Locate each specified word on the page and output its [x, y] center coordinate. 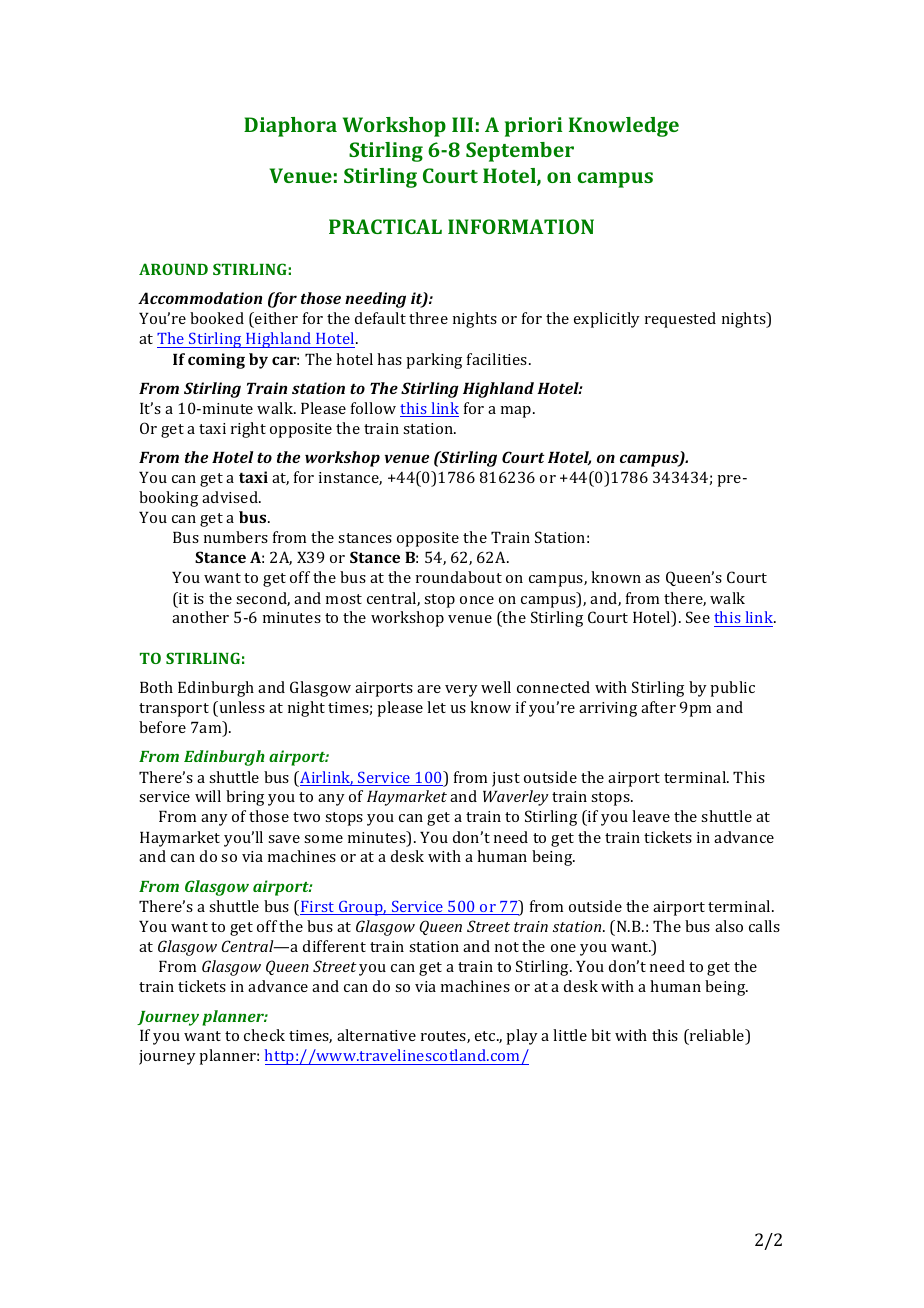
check [264, 1035]
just [506, 779]
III [462, 124]
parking [434, 361]
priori [533, 127]
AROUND [173, 269]
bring [245, 798]
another [200, 617]
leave [651, 816]
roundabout [459, 577]
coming [216, 361]
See [698, 617]
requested [680, 320]
